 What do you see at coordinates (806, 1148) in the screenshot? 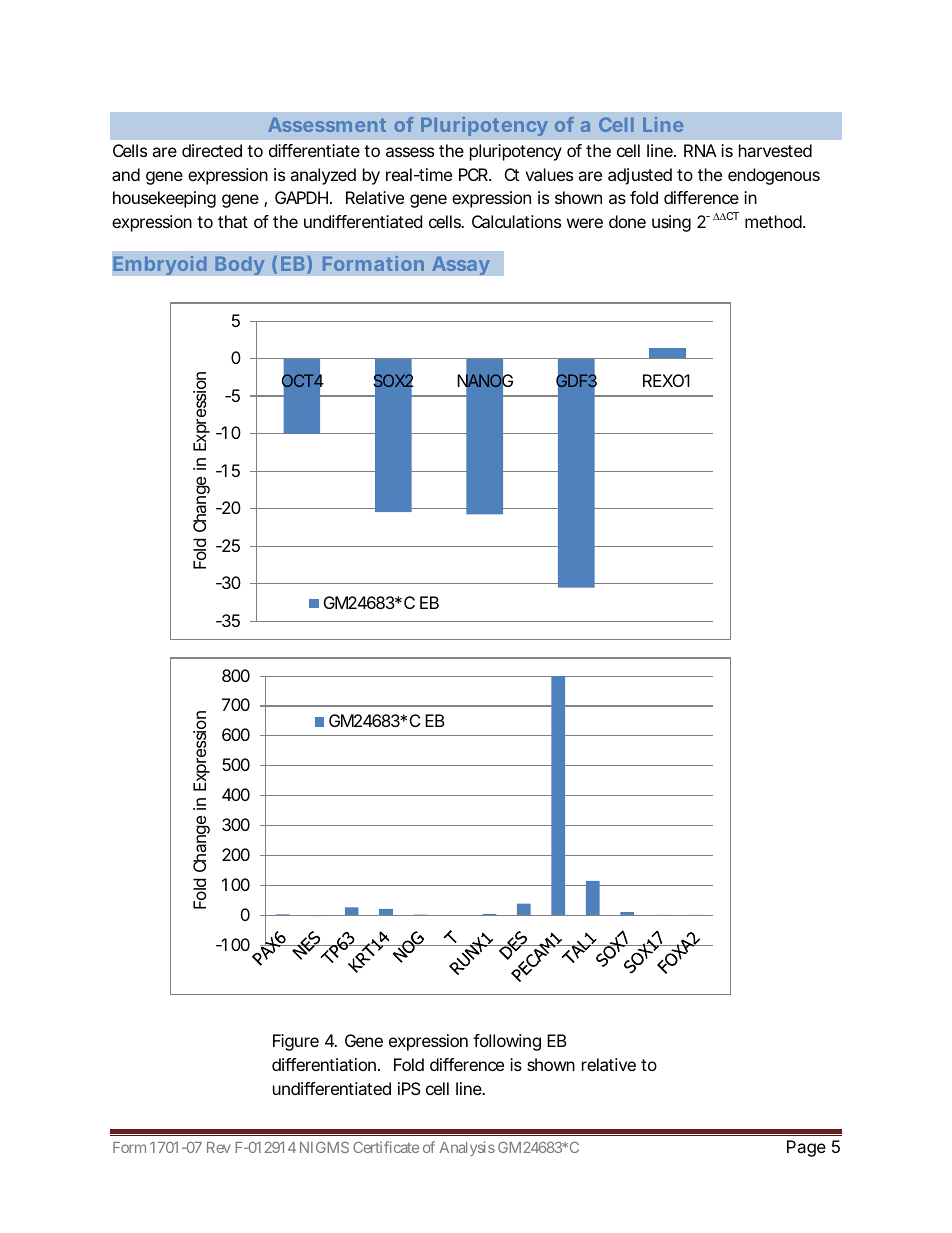
I see `Page` at bounding box center [806, 1148].
